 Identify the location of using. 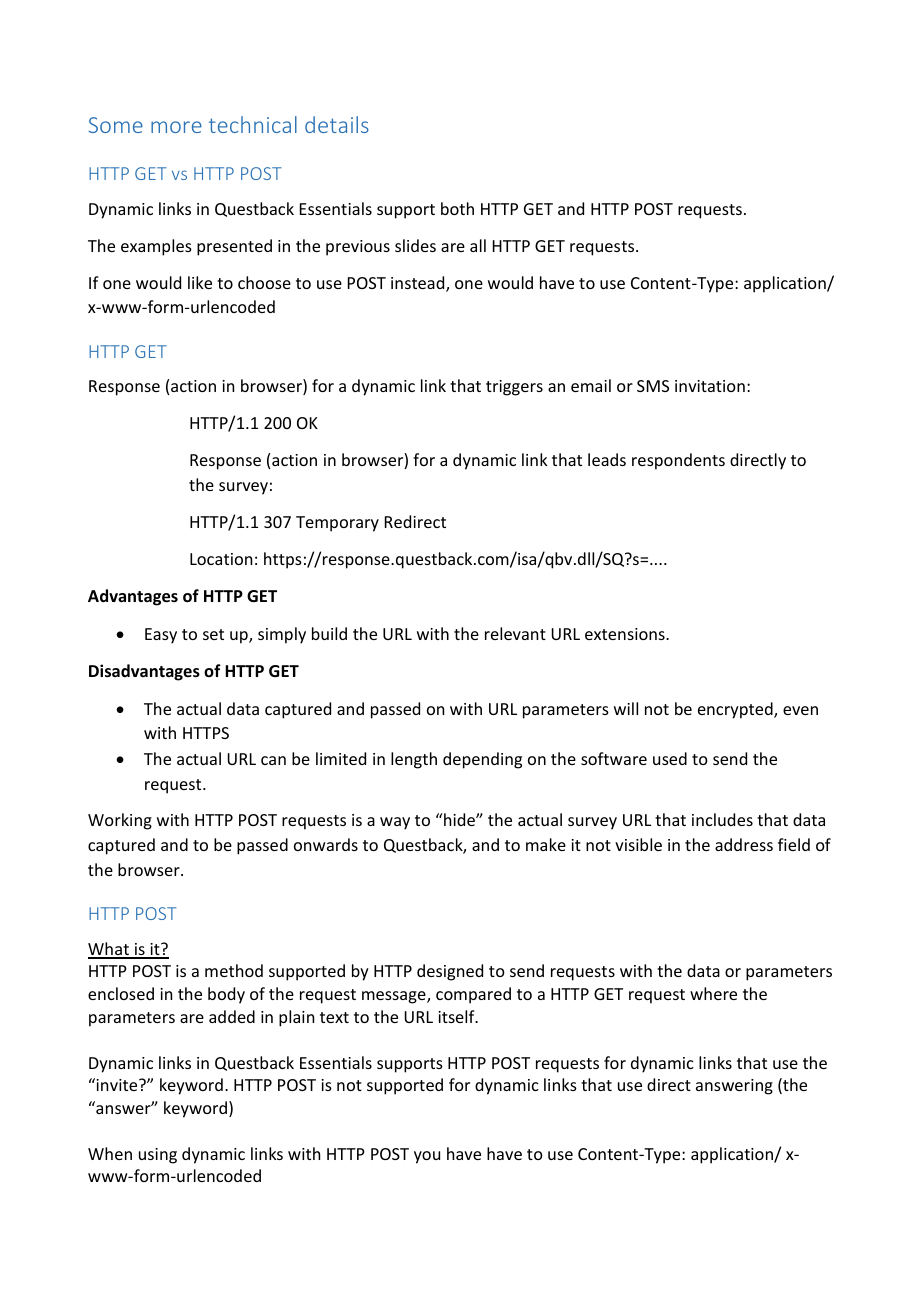
(158, 1156).
